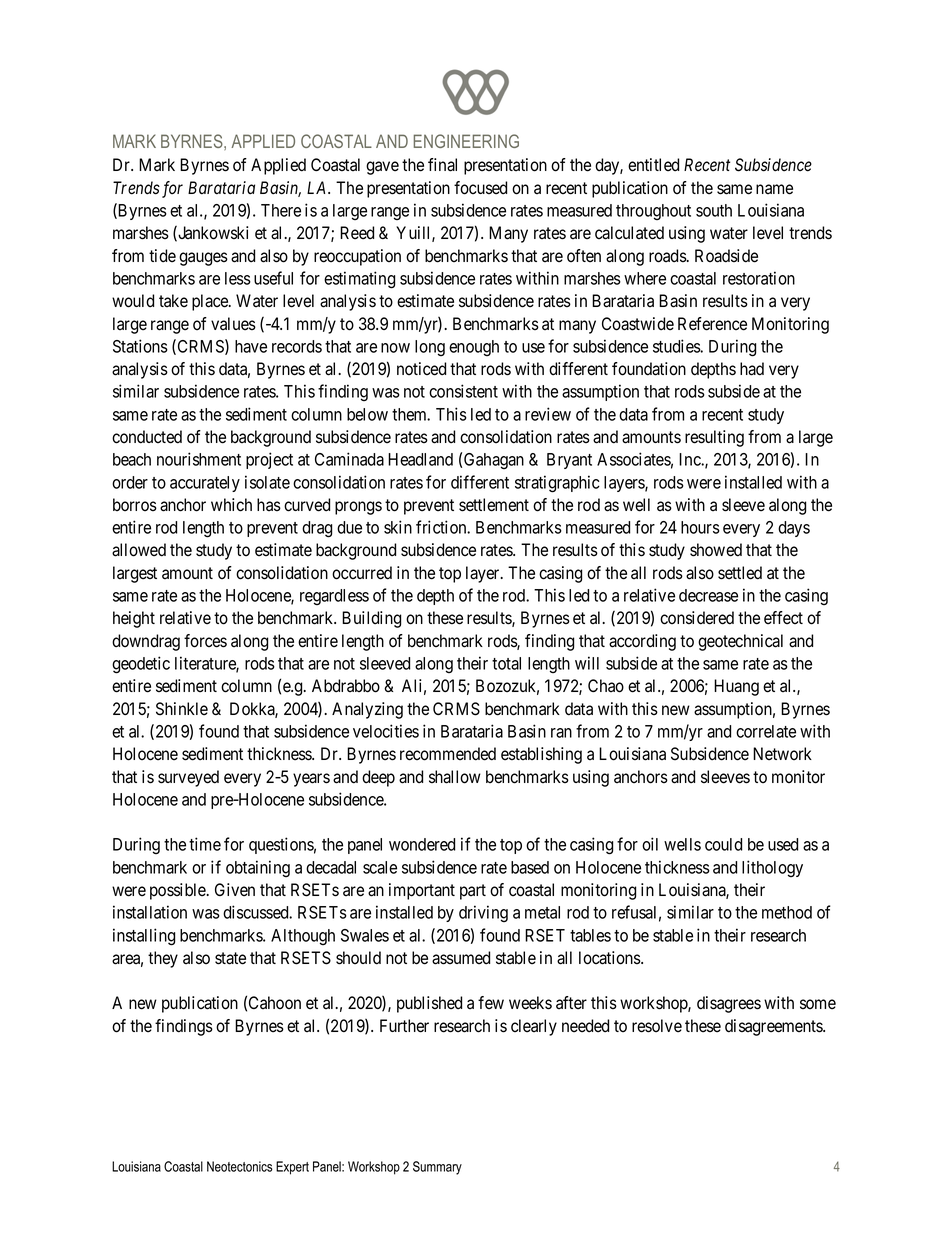  I want to click on forces, so click(205, 641).
